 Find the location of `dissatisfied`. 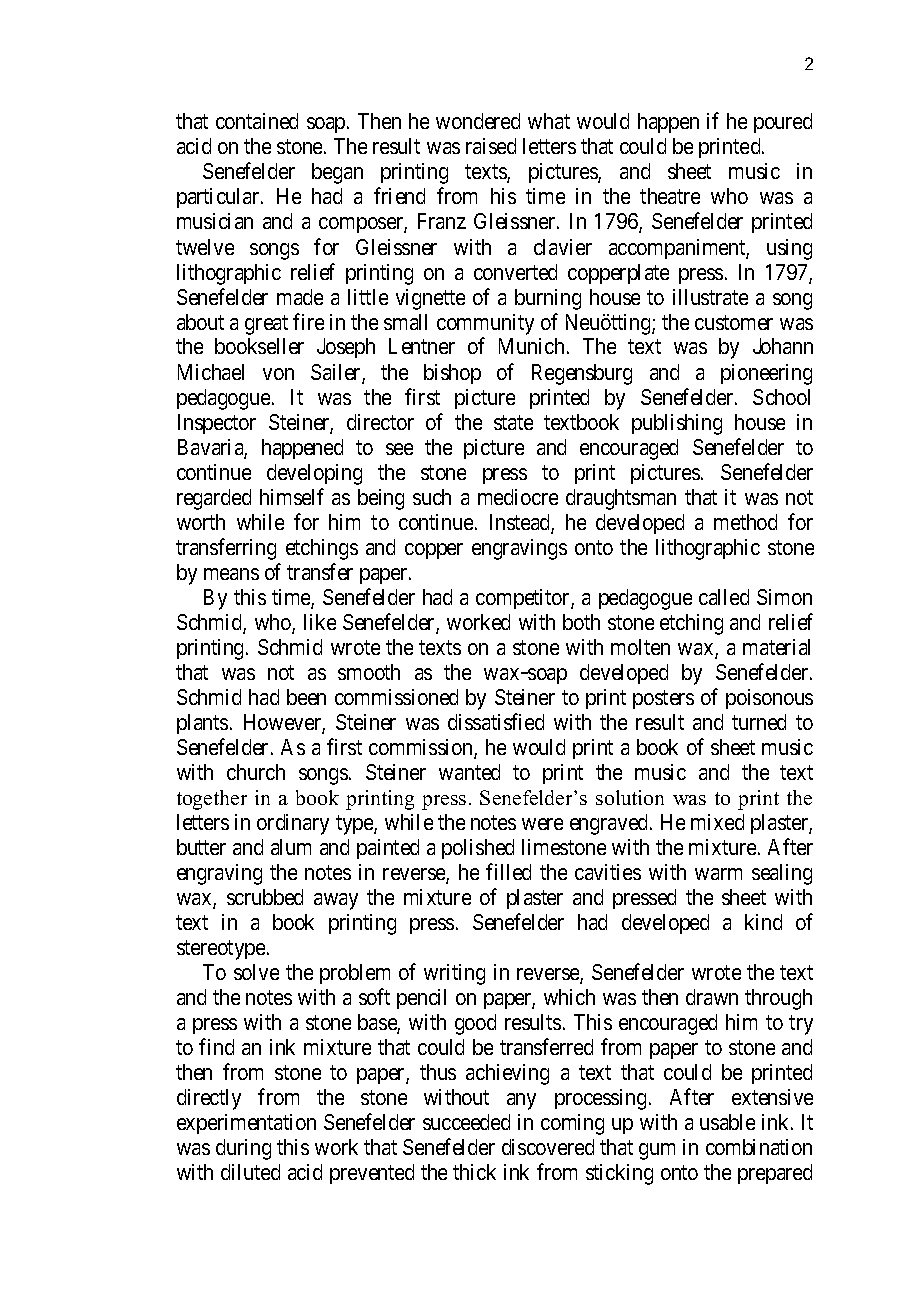

dissatisfied is located at coordinates (496, 721).
